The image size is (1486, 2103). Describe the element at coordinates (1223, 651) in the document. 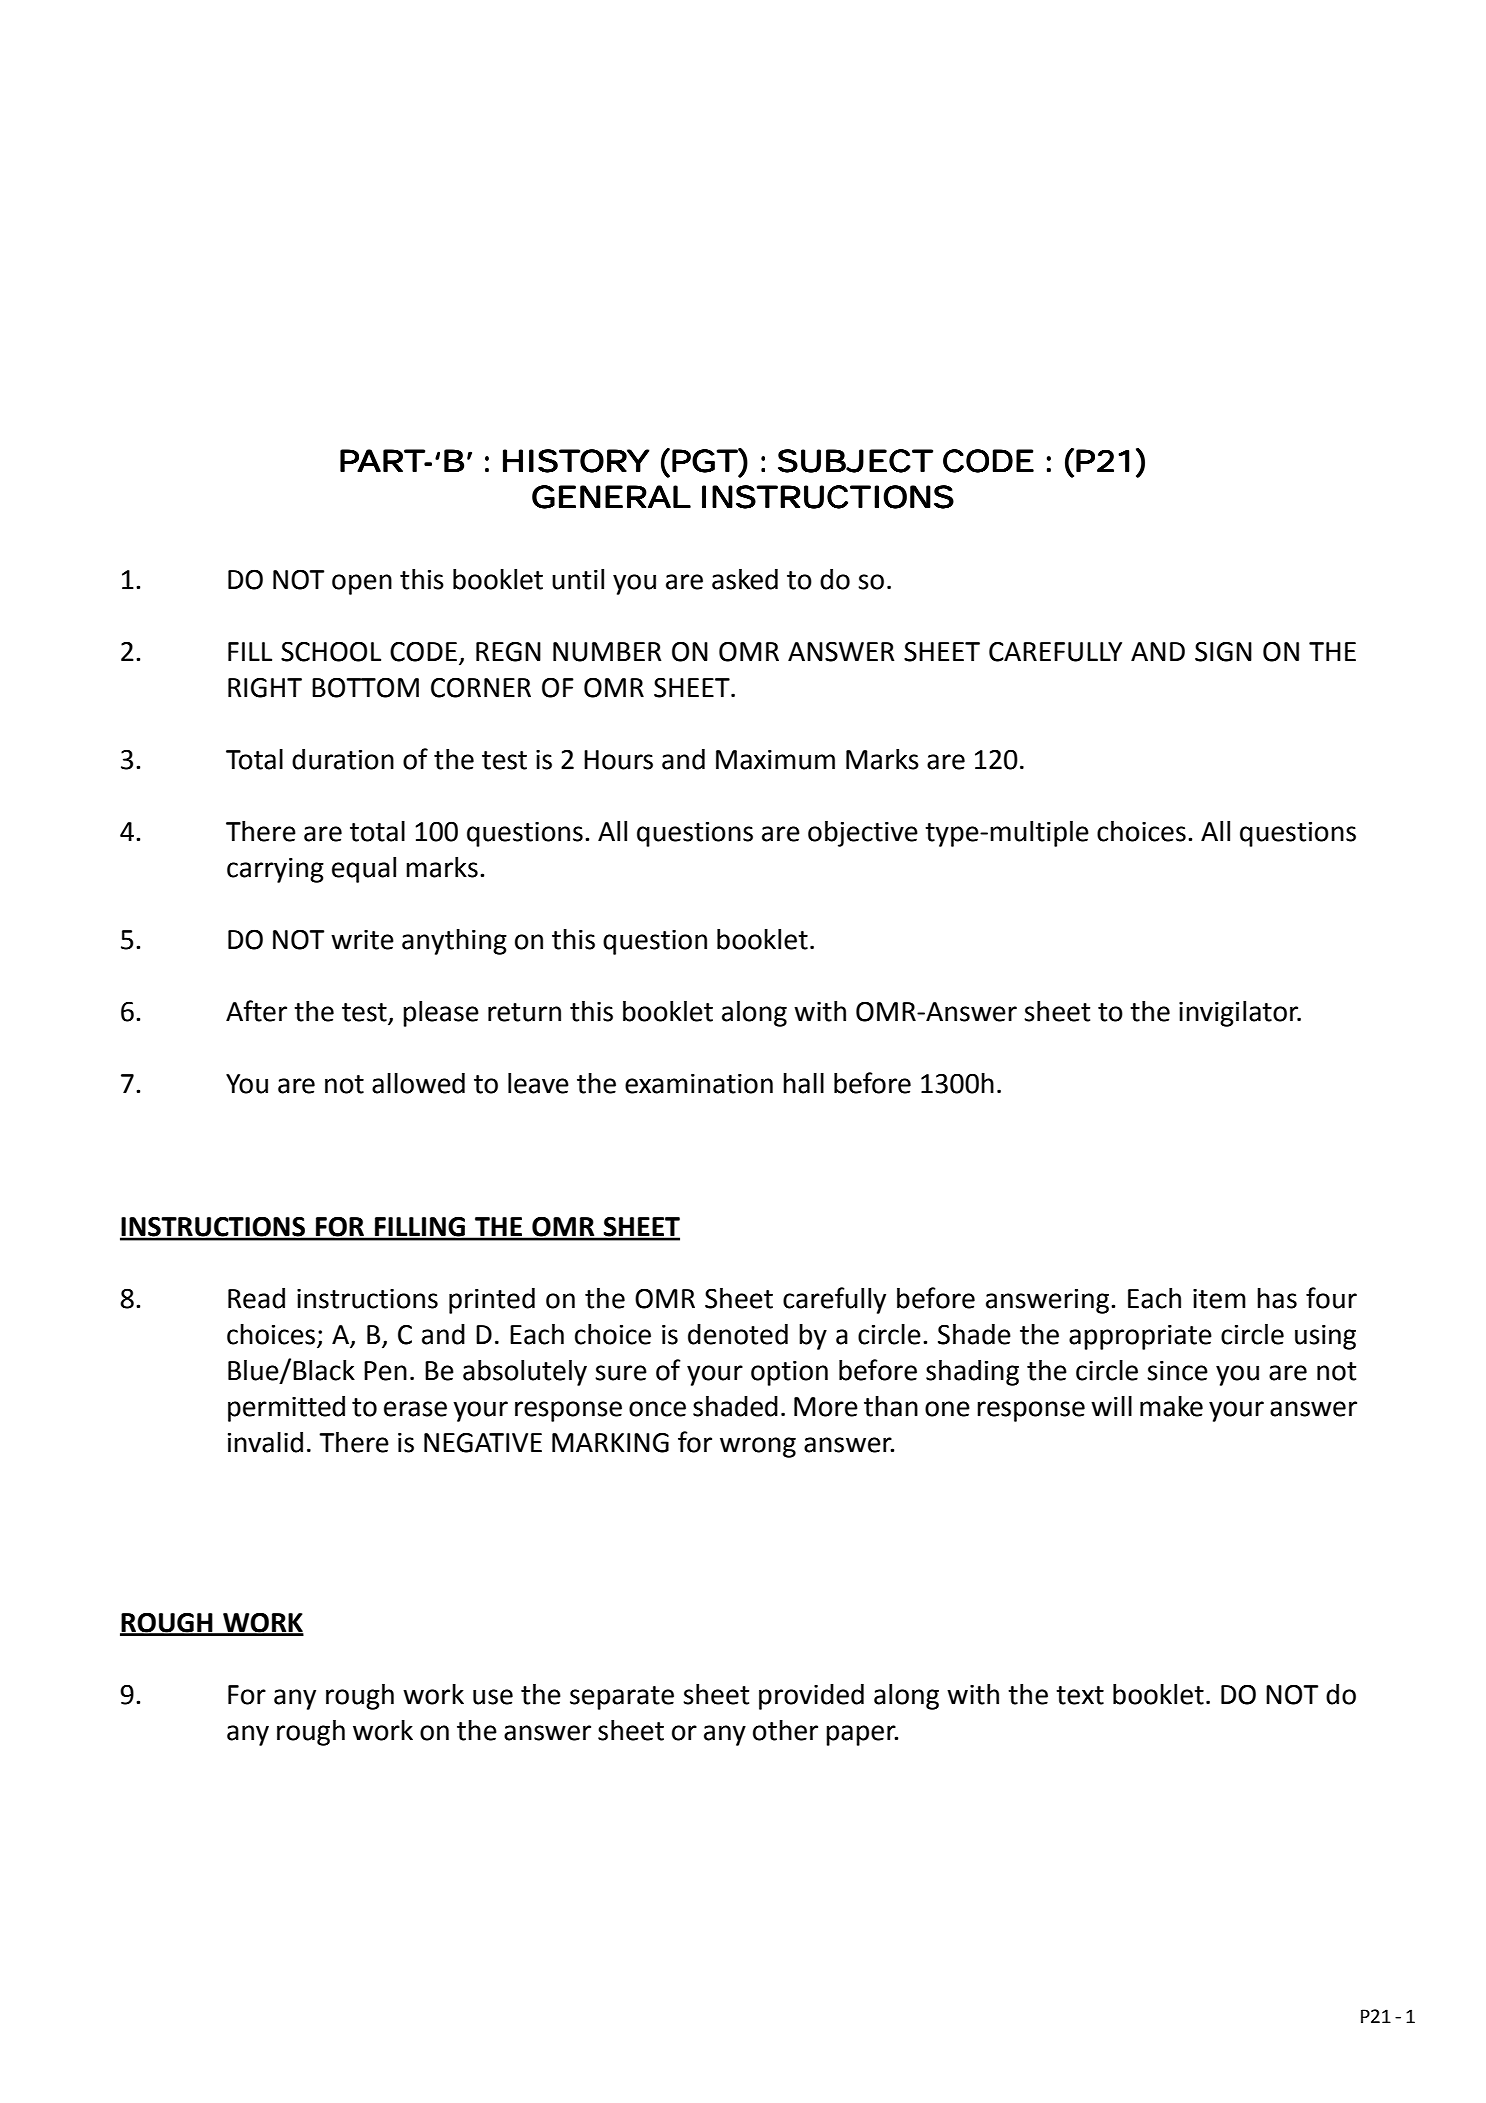

I see `SIGN` at that location.
